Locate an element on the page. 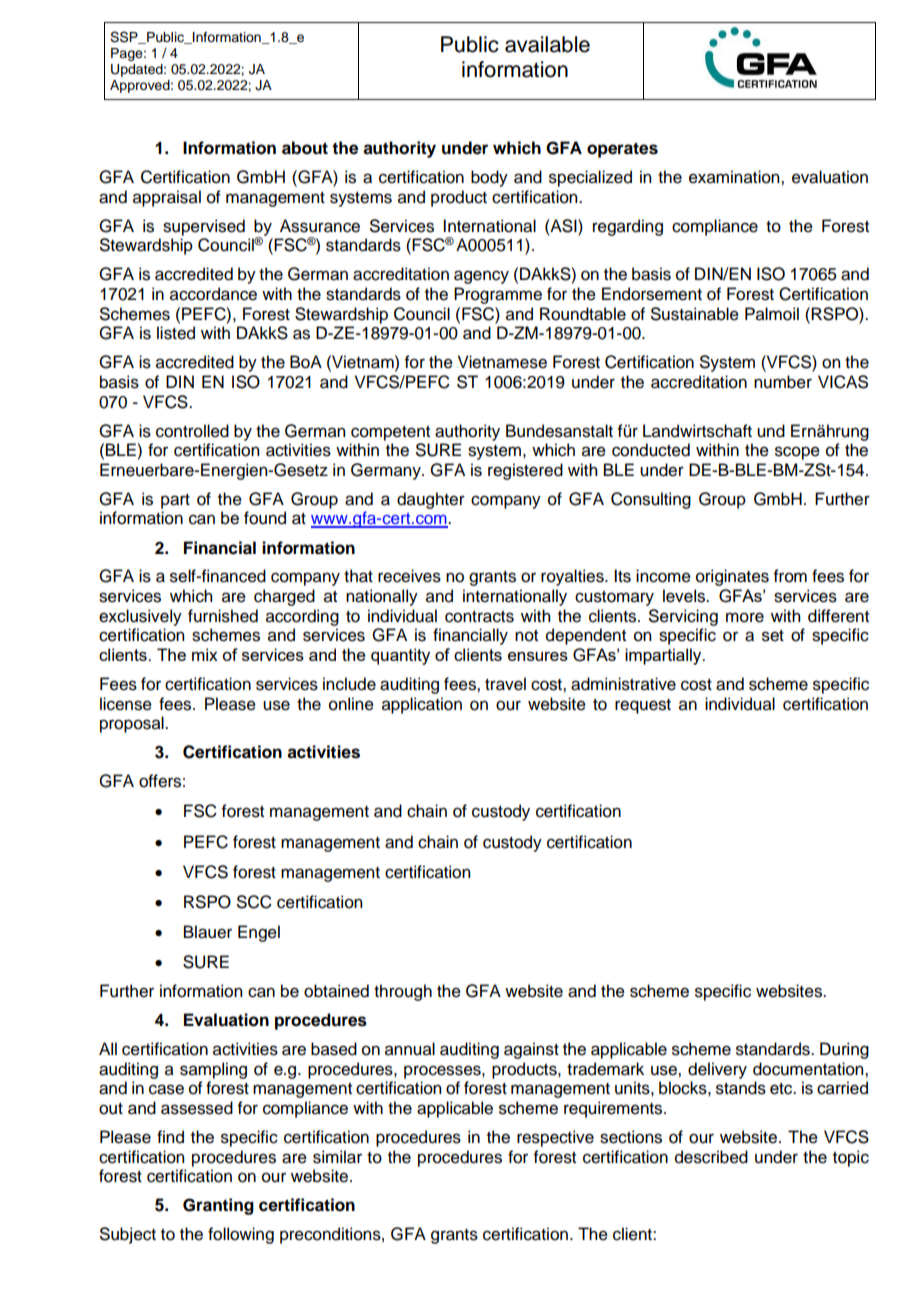 The width and height of the page is (924, 1308). examination is located at coordinates (735, 177).
